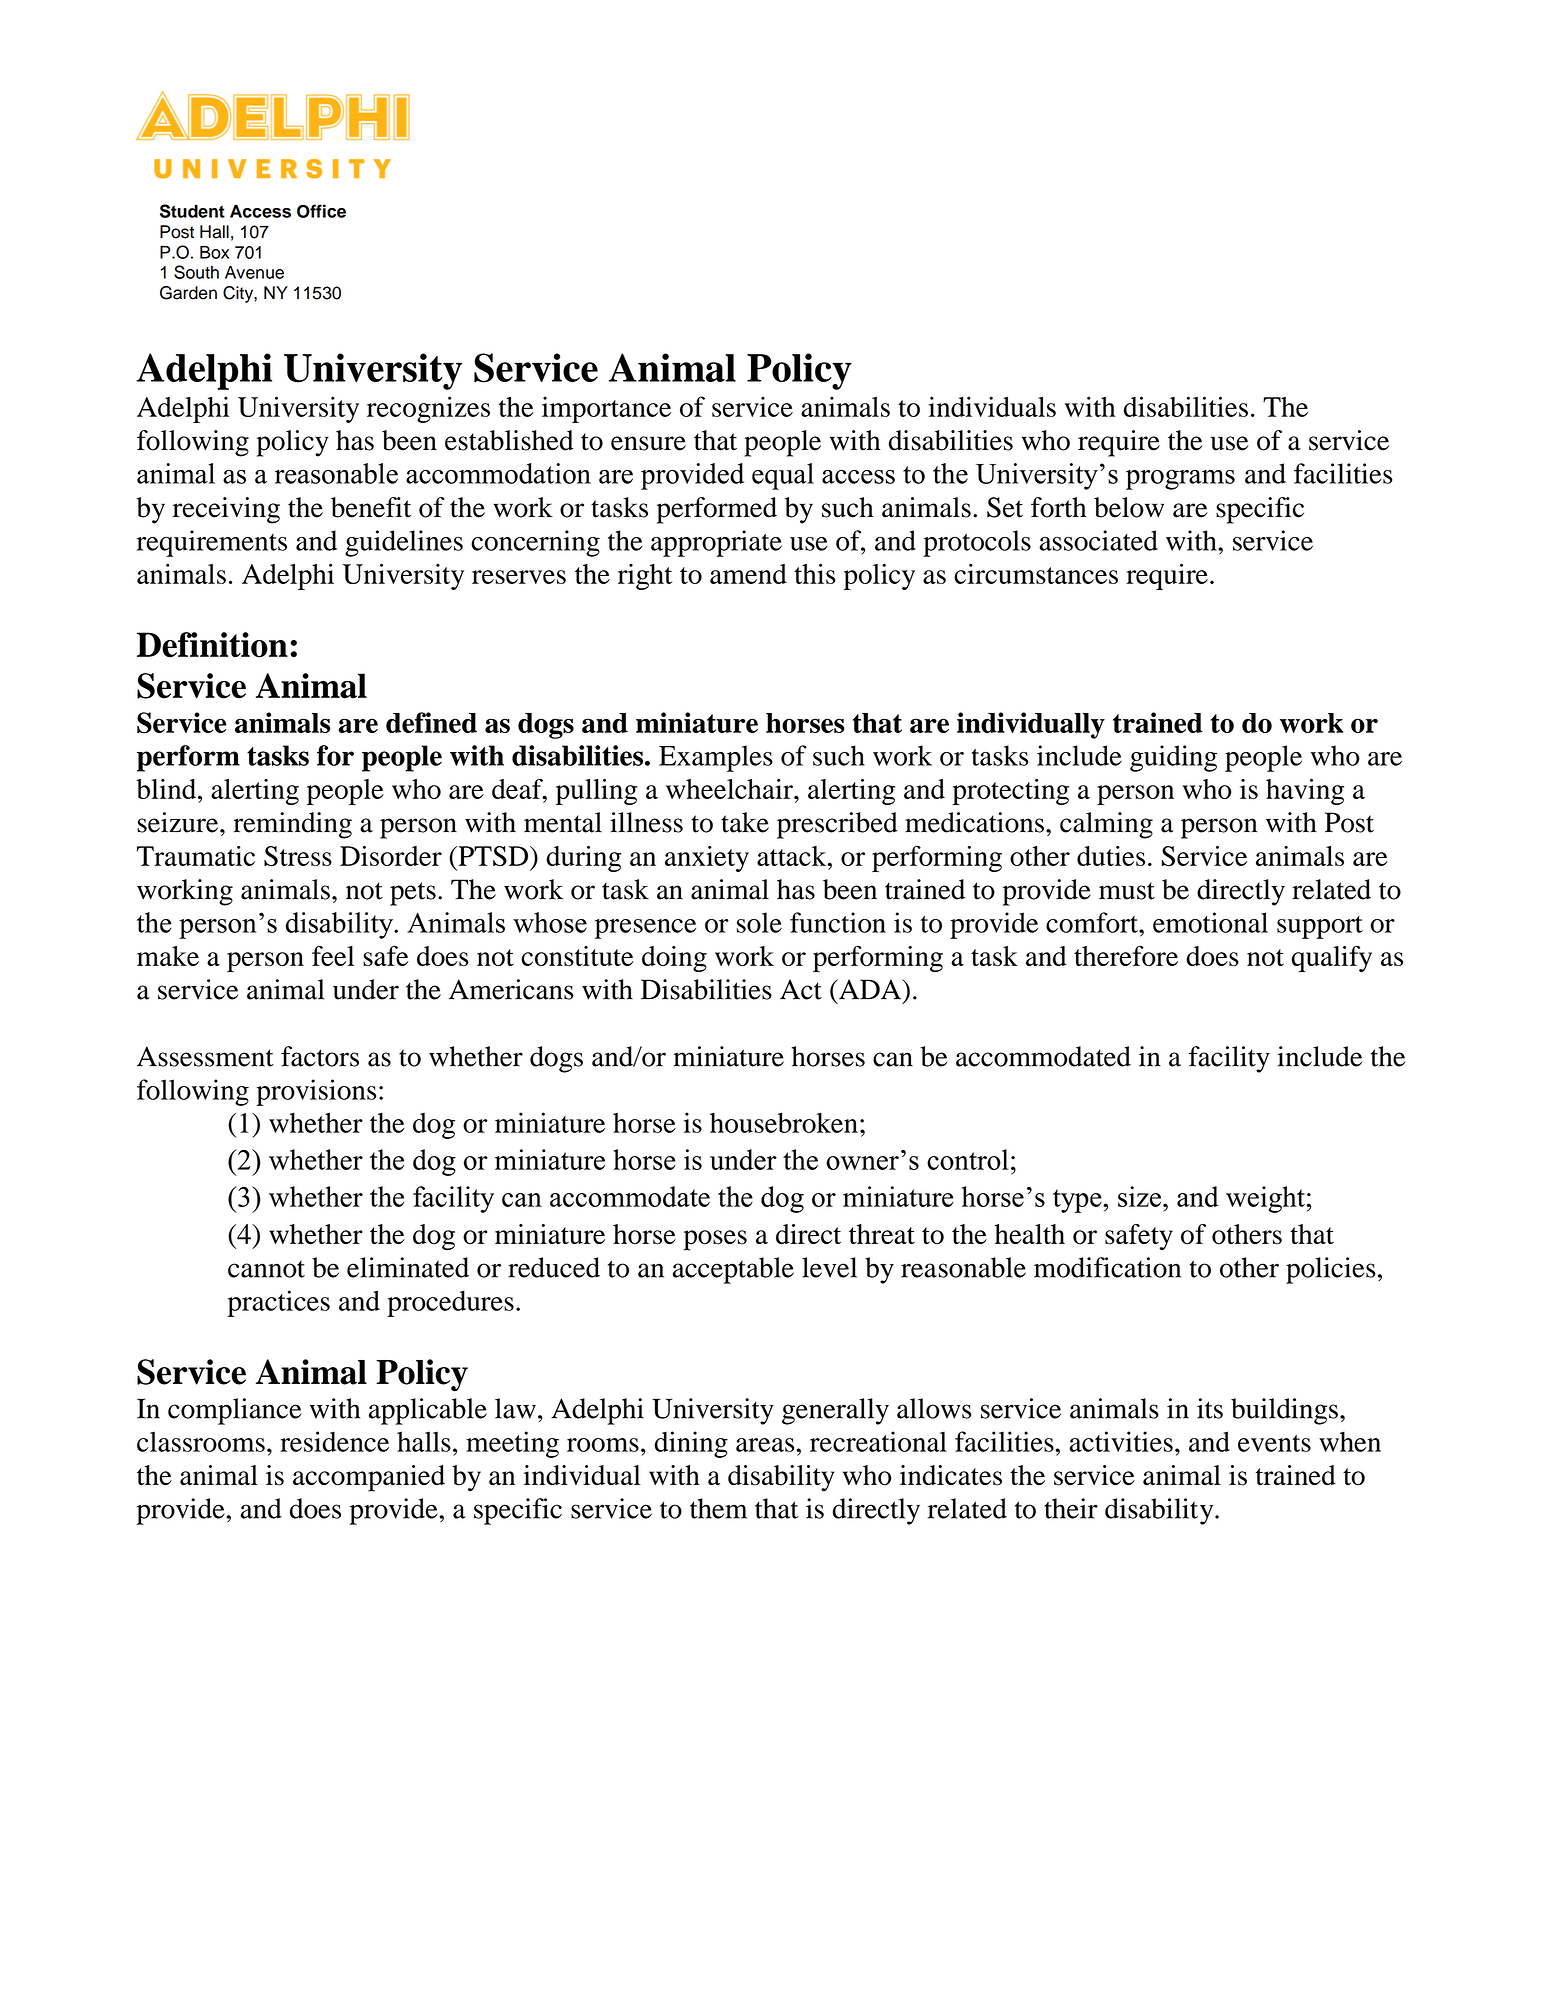  What do you see at coordinates (793, 856) in the image?
I see `attack` at bounding box center [793, 856].
